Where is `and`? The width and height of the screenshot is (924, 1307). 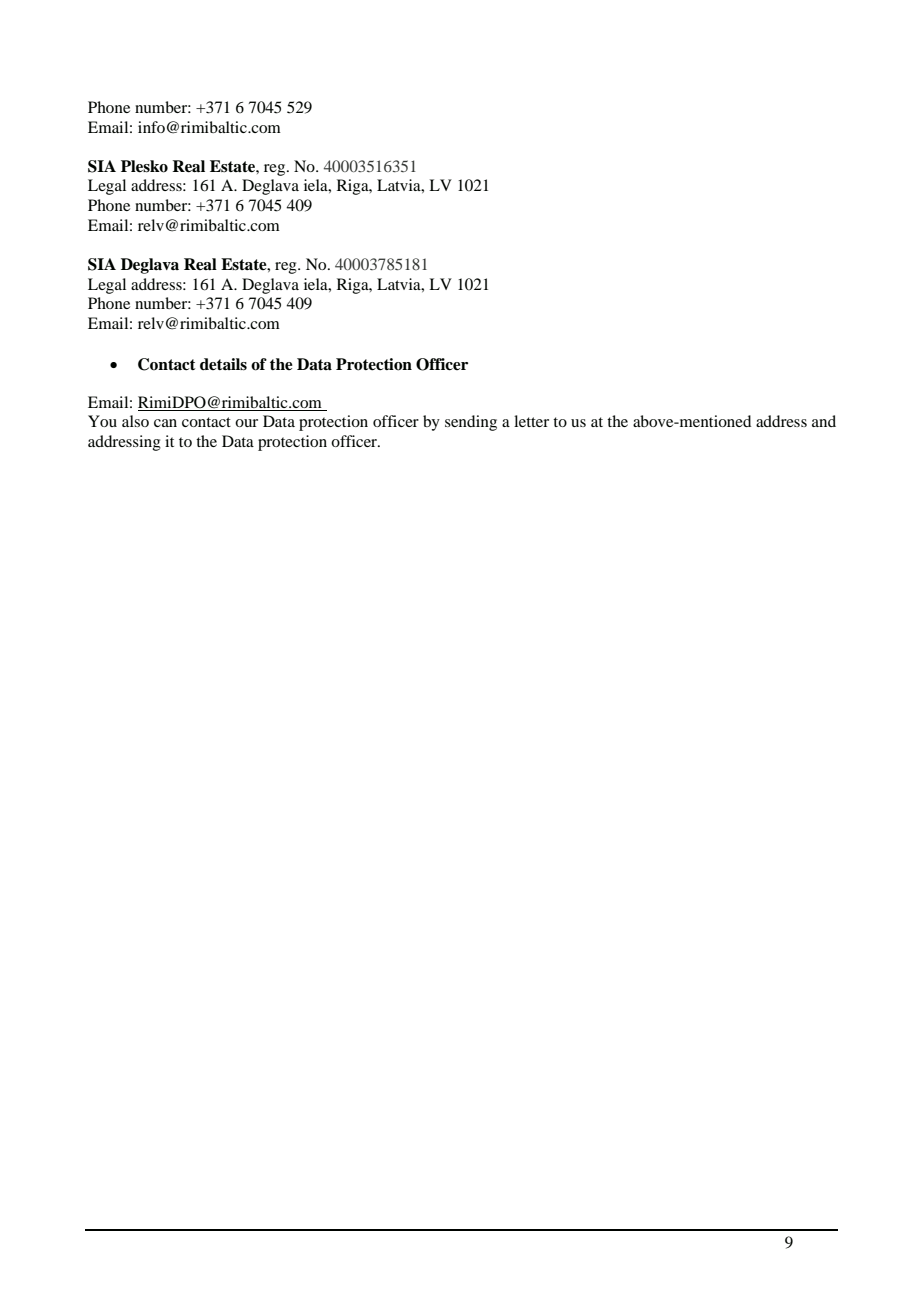 and is located at coordinates (824, 421).
